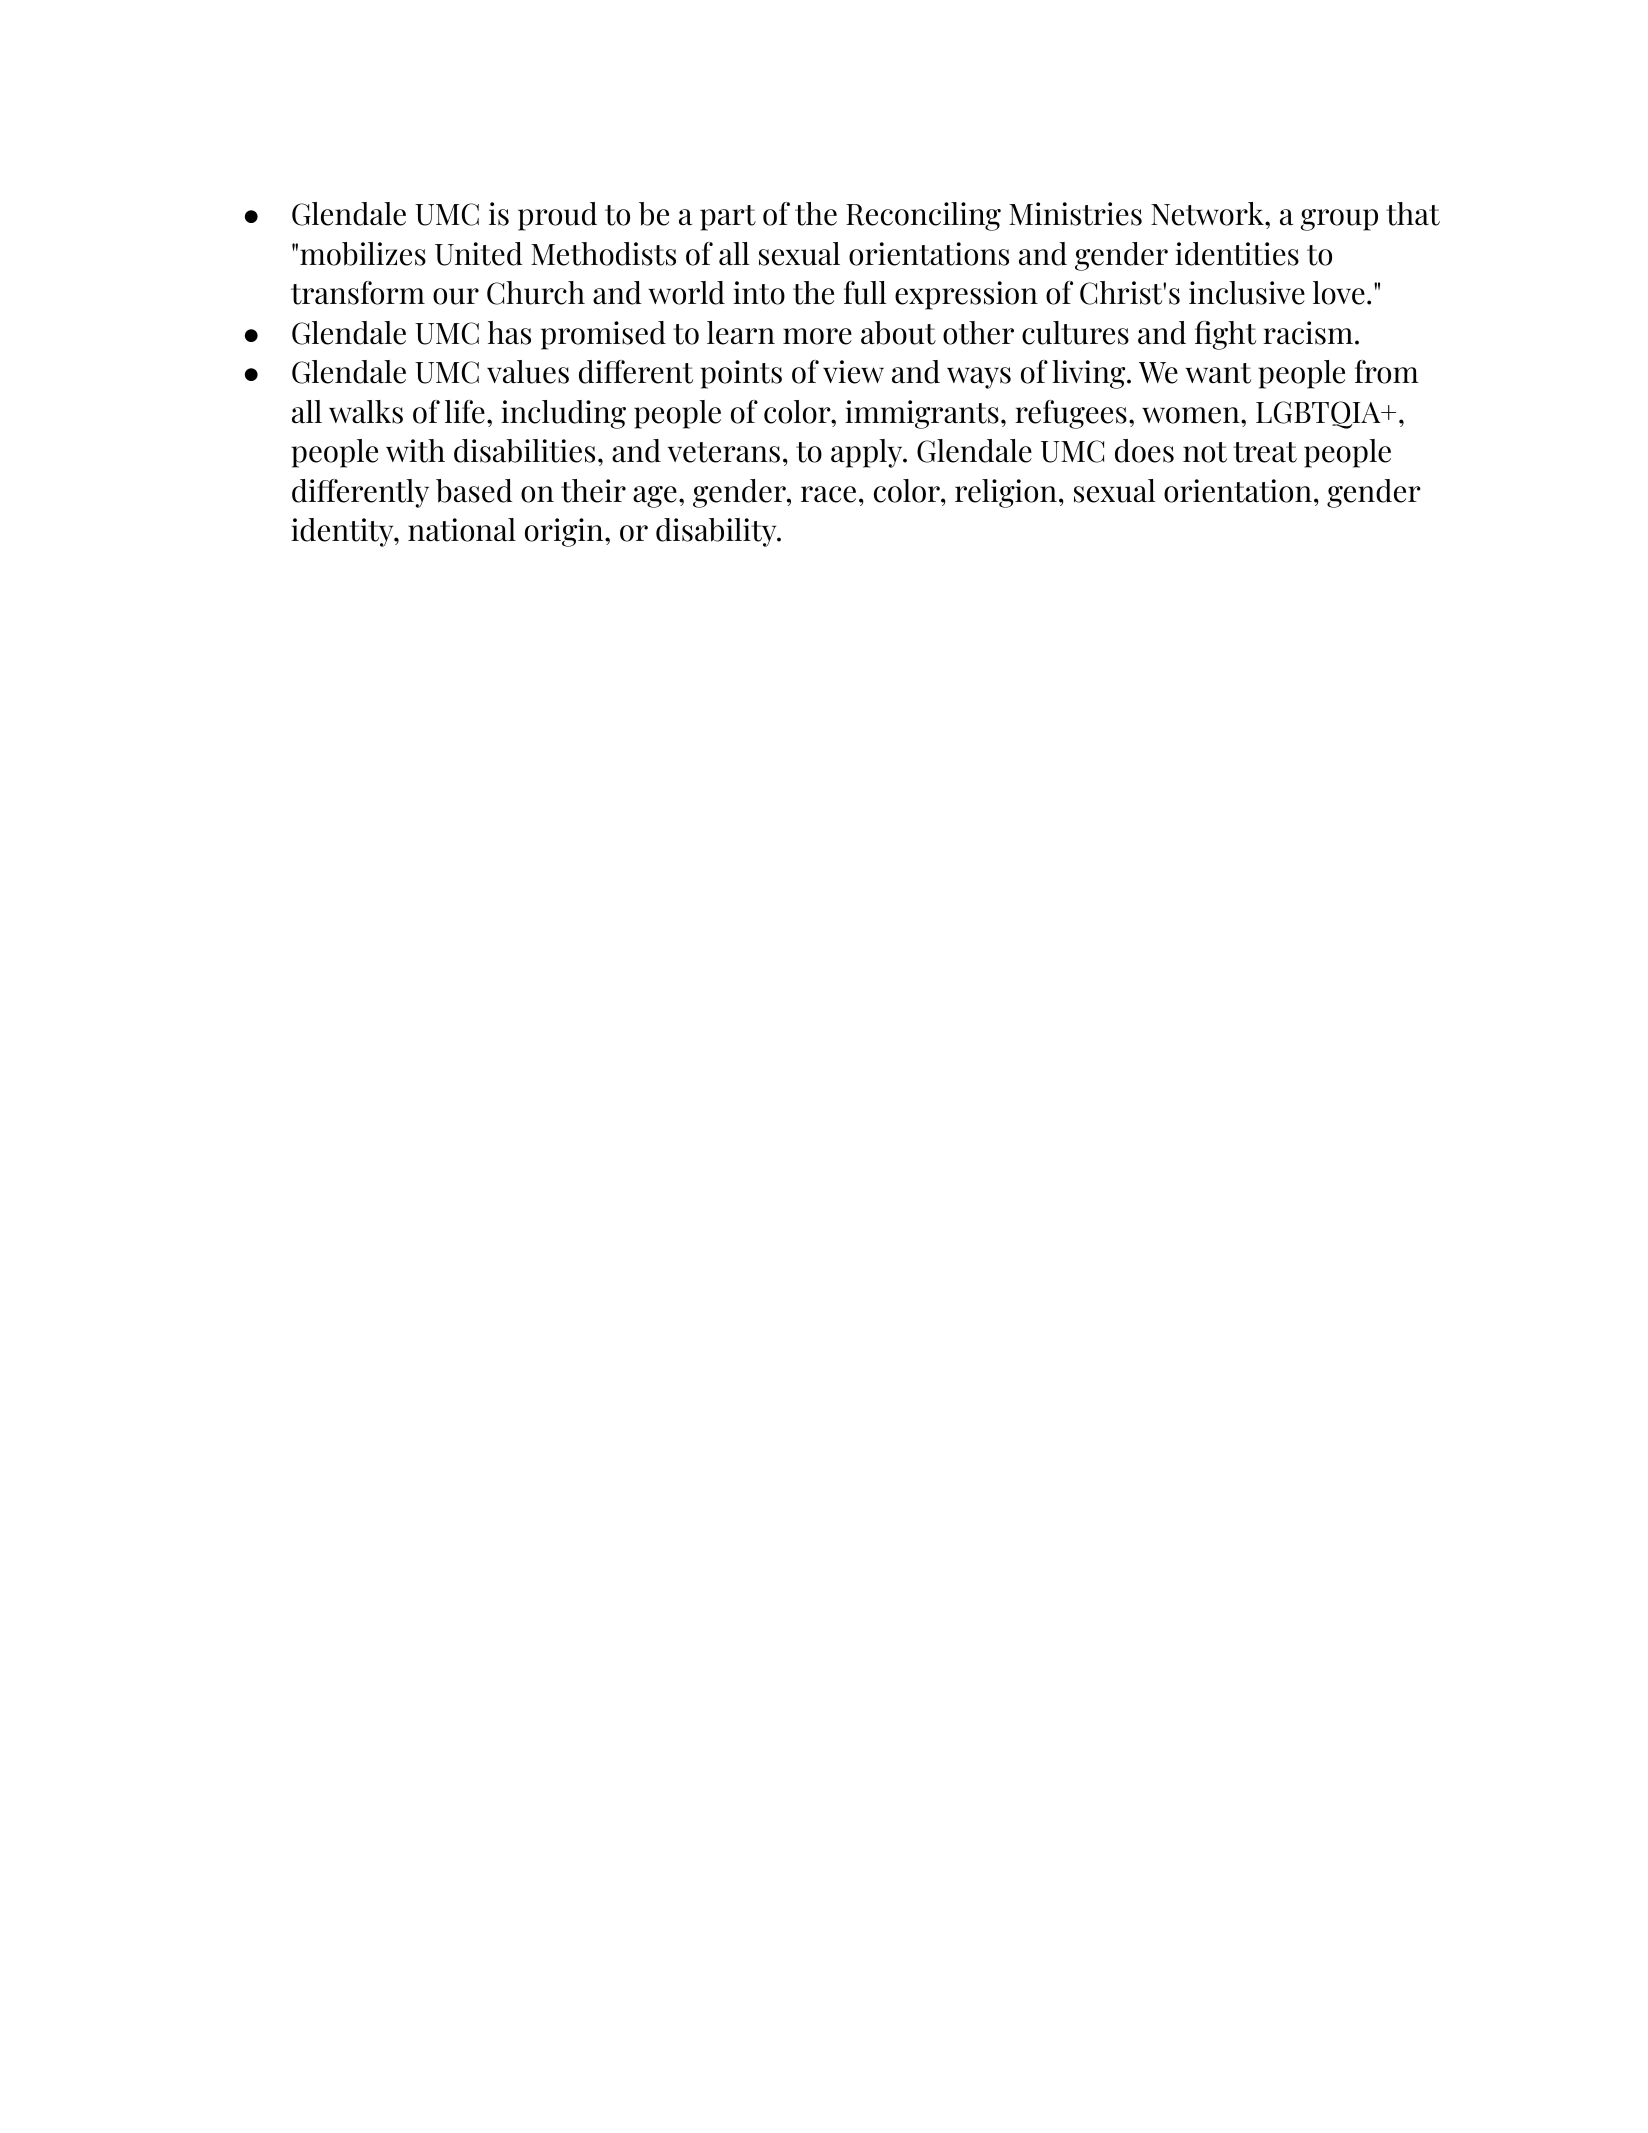 This screenshot has height=2133, width=1648. Describe the element at coordinates (1218, 373) in the screenshot. I see `want` at that location.
